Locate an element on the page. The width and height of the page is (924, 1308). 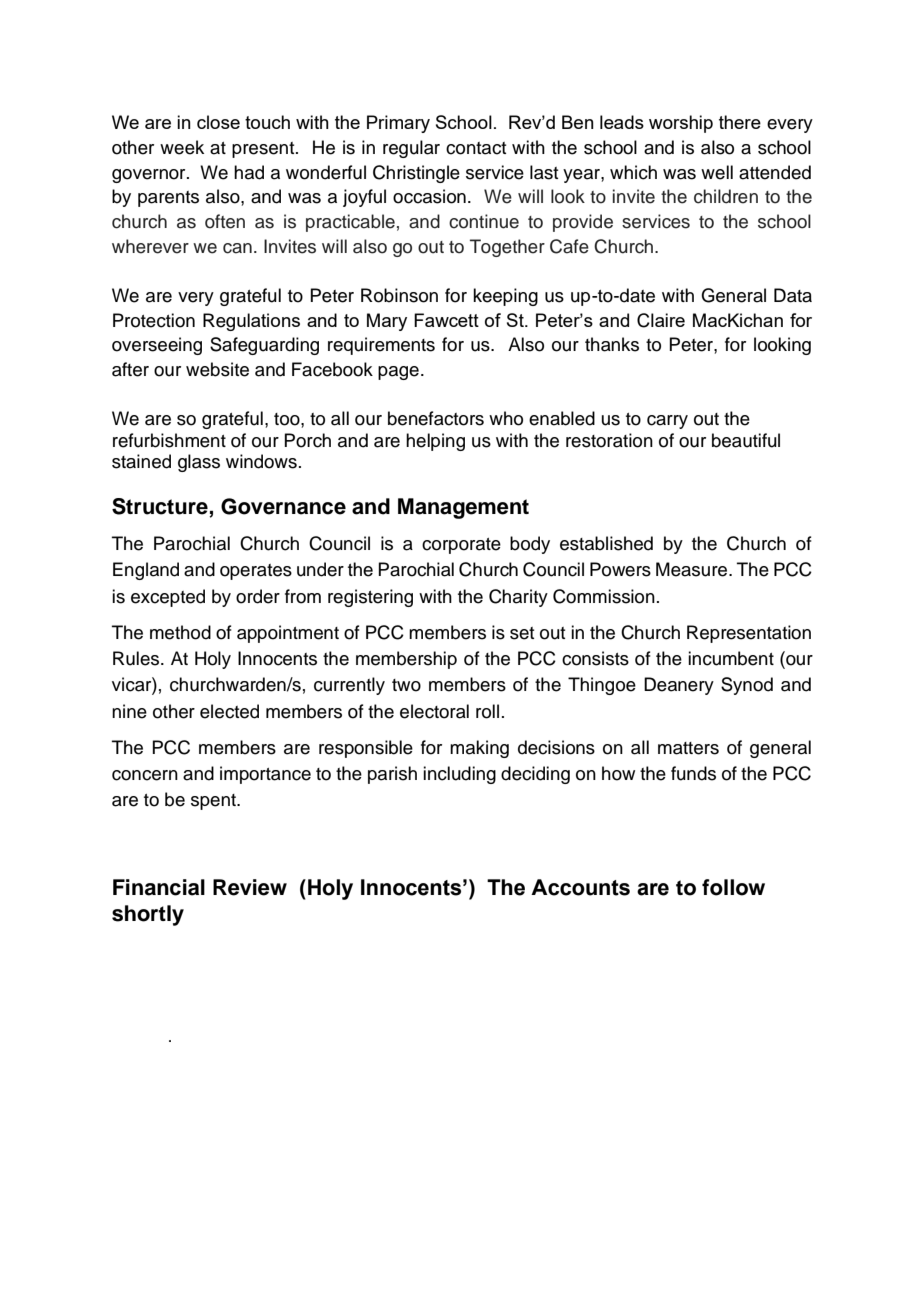
incumbent is located at coordinates (731, 658).
